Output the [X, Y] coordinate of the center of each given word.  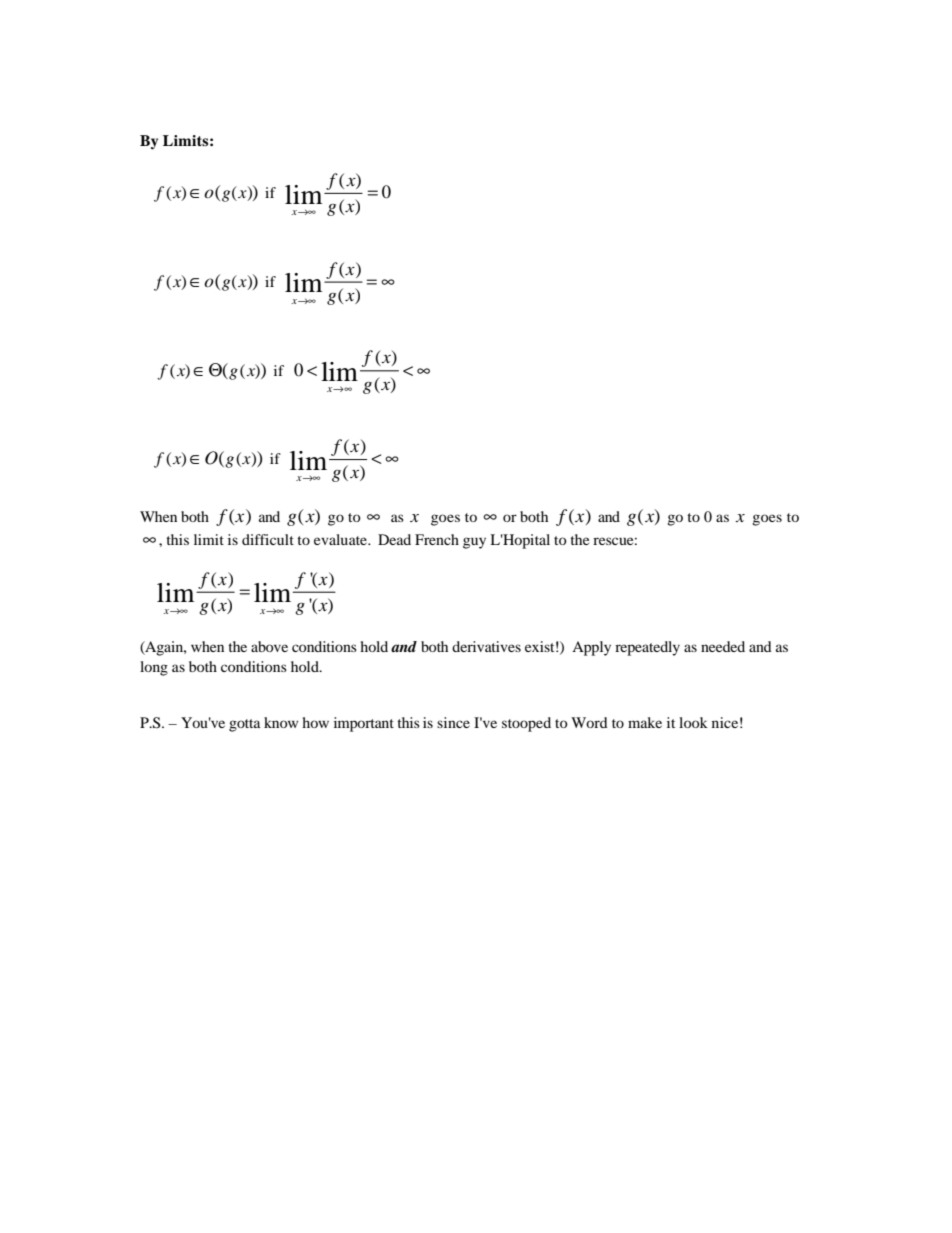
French [437, 539]
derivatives [486, 646]
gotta [245, 725]
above [269, 646]
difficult [268, 539]
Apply [591, 648]
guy [474, 543]
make [645, 722]
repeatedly [647, 648]
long [154, 668]
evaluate [341, 539]
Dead [394, 539]
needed [723, 646]
